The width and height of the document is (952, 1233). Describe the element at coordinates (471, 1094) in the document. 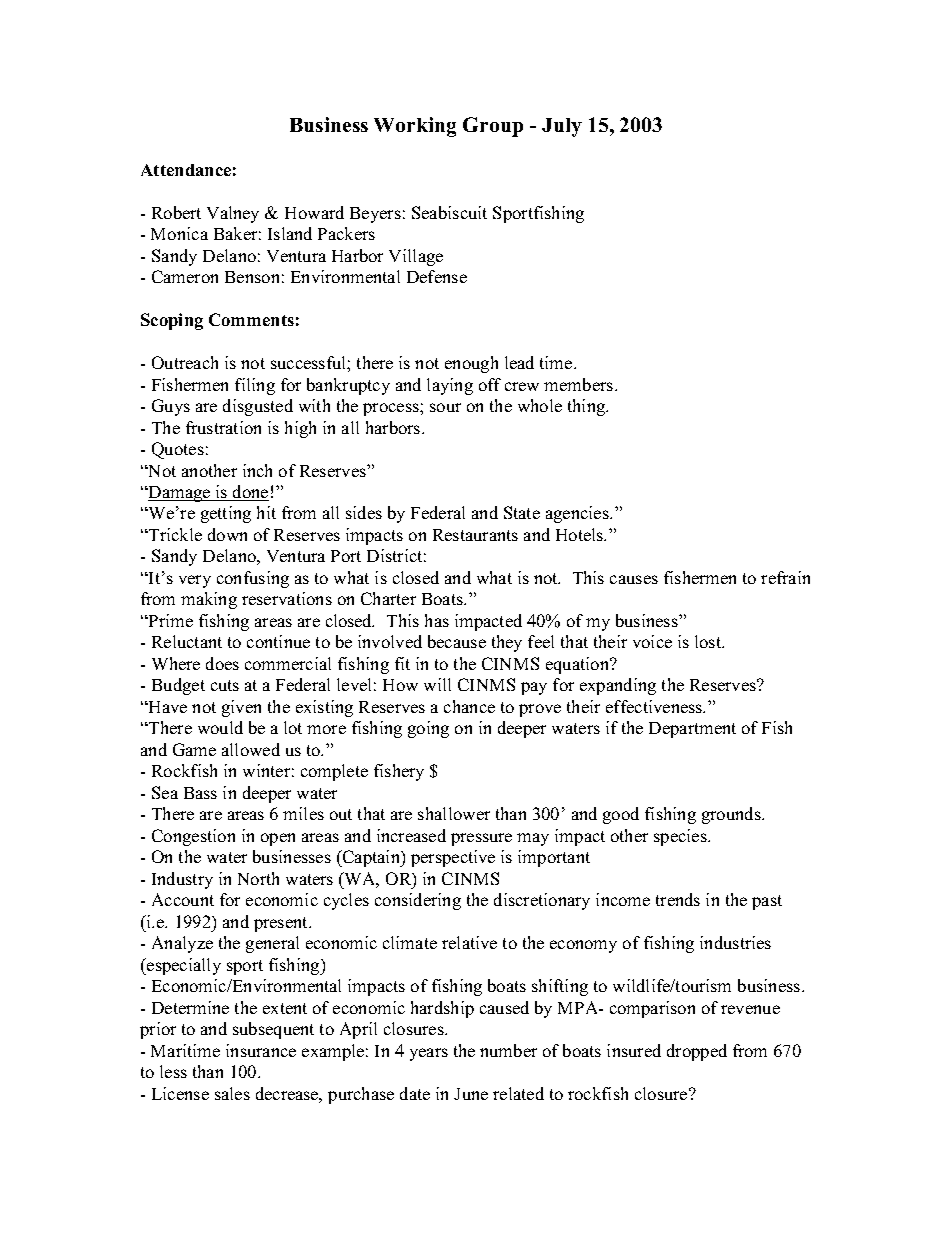

I see `June` at that location.
